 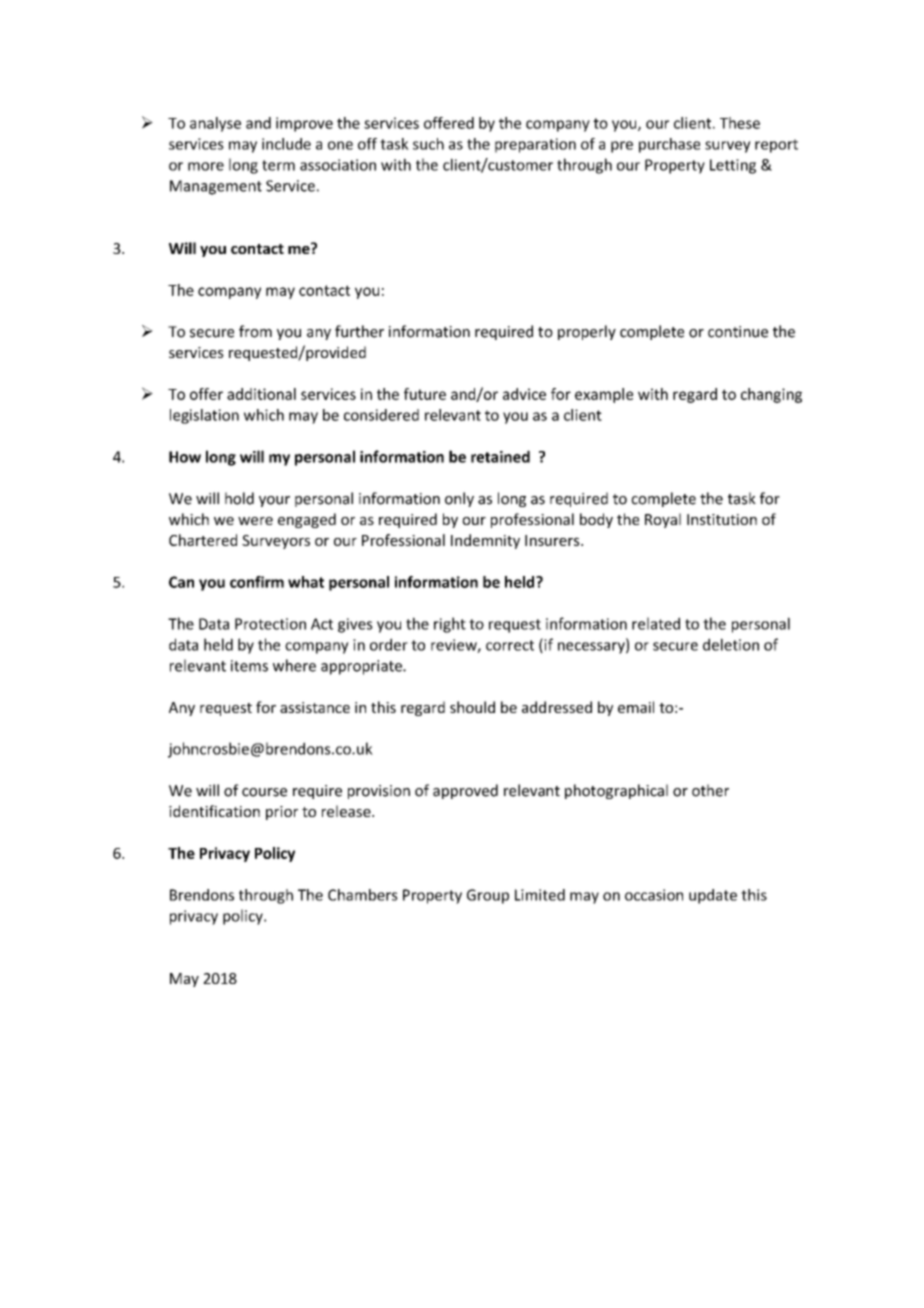 I want to click on such, so click(x=428, y=144).
